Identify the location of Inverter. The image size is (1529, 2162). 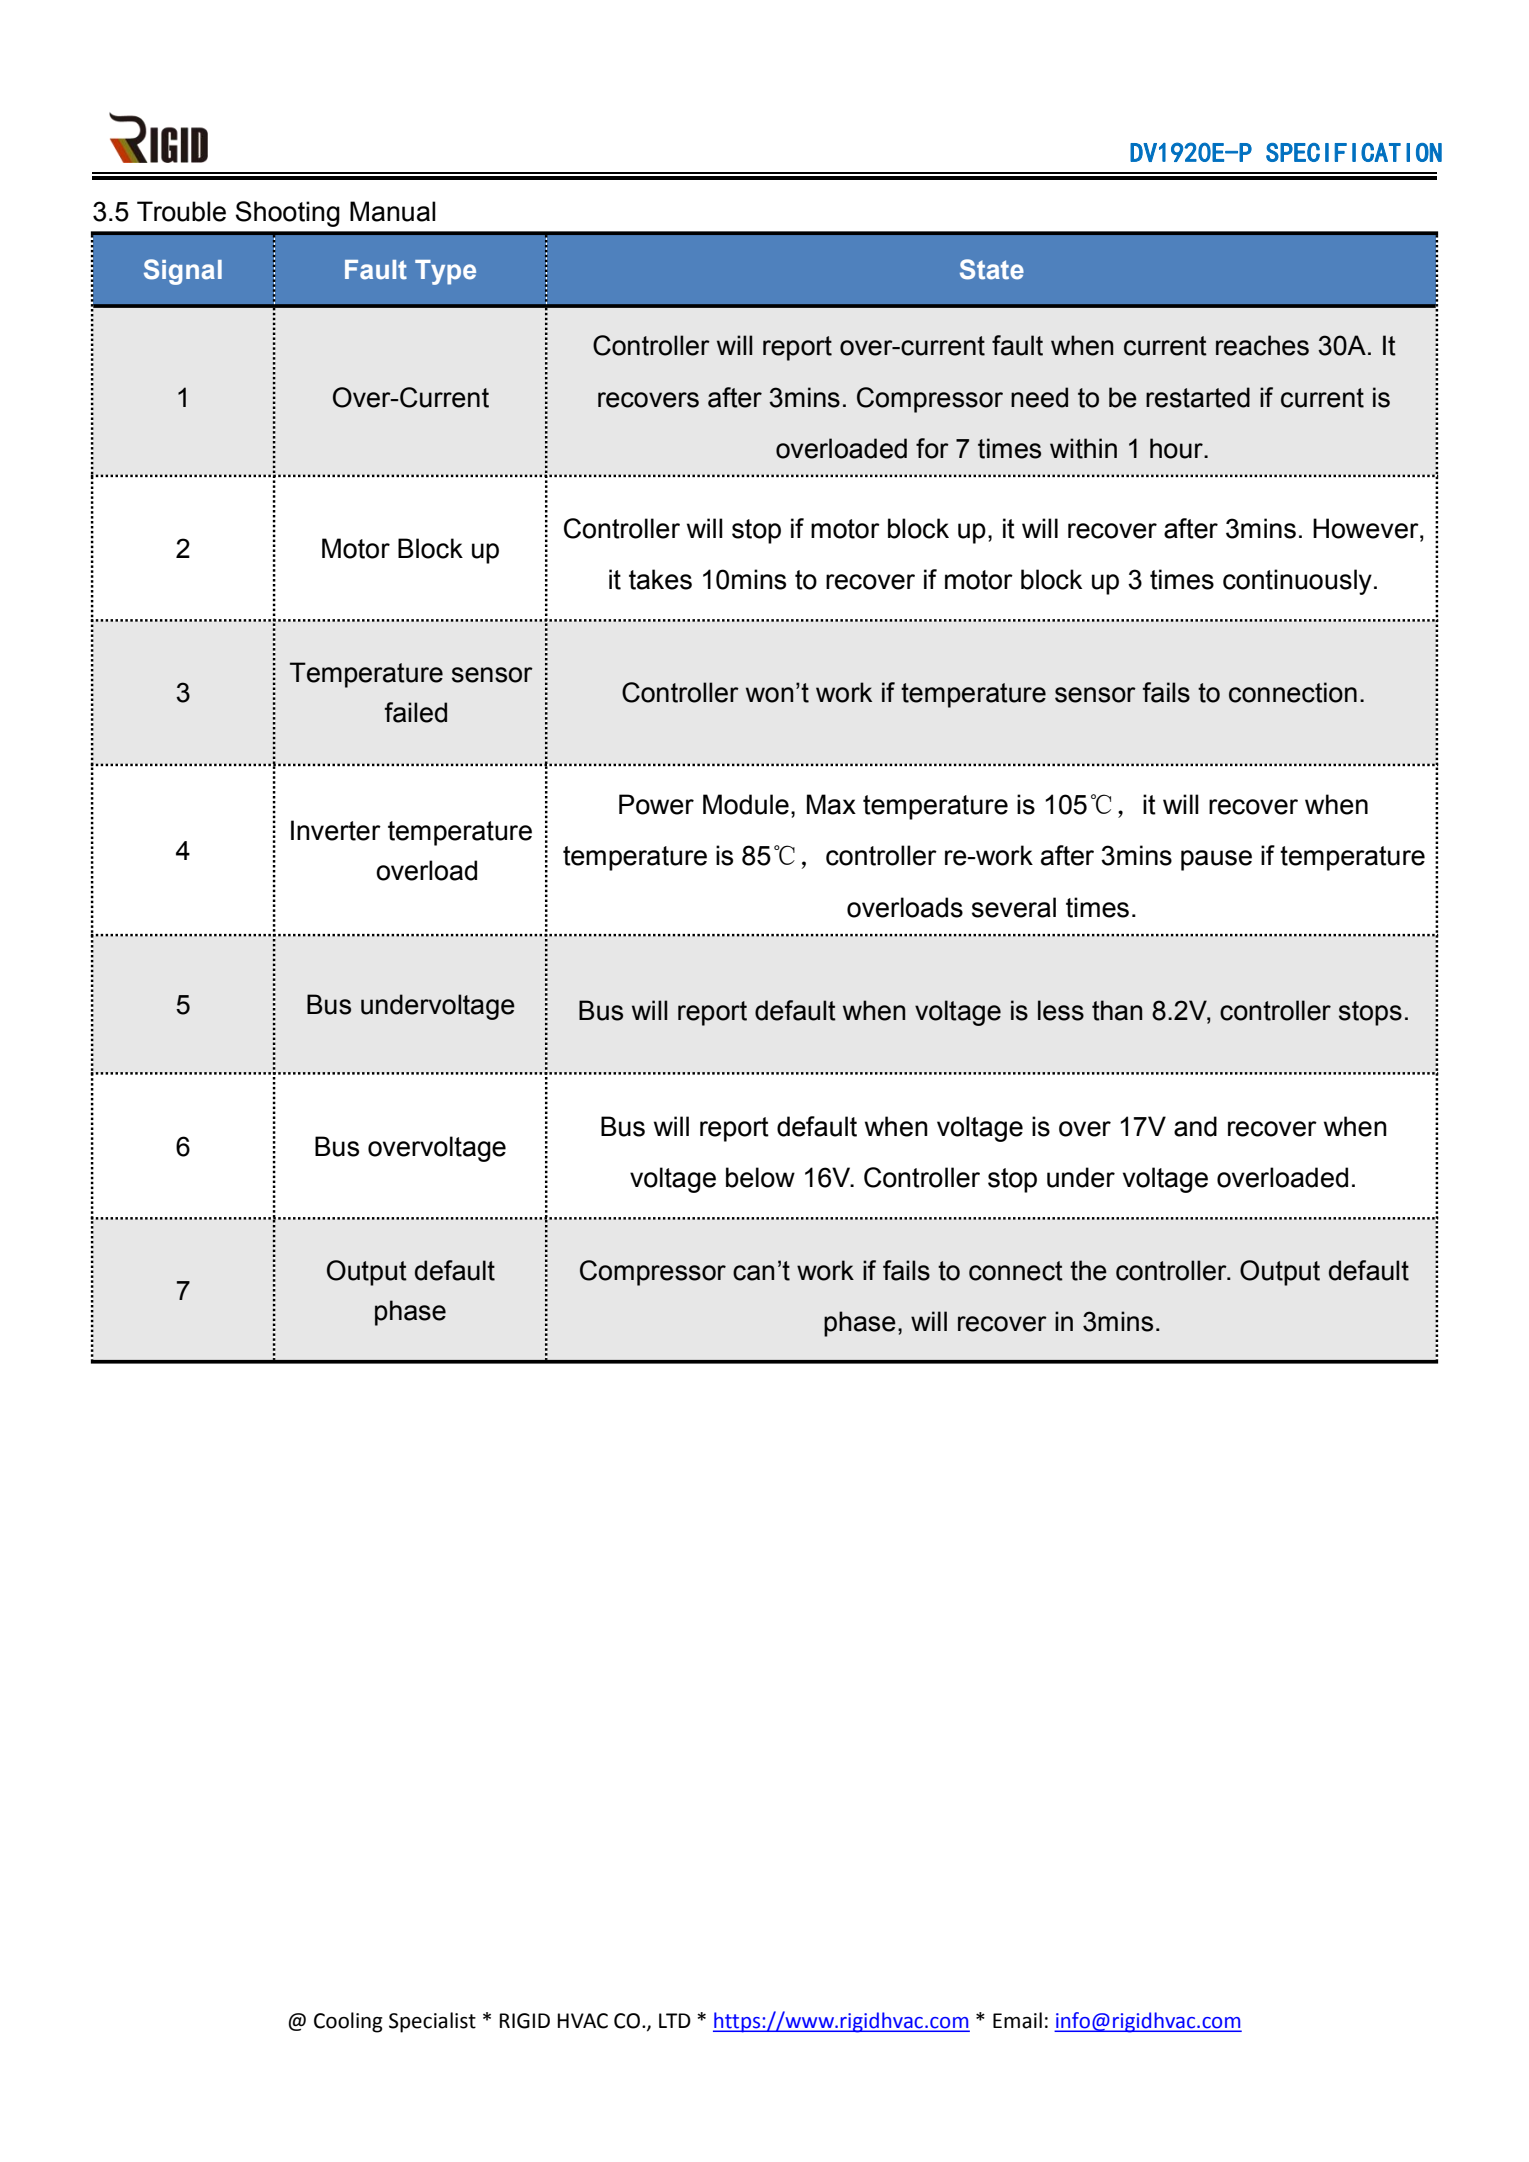
(336, 830).
